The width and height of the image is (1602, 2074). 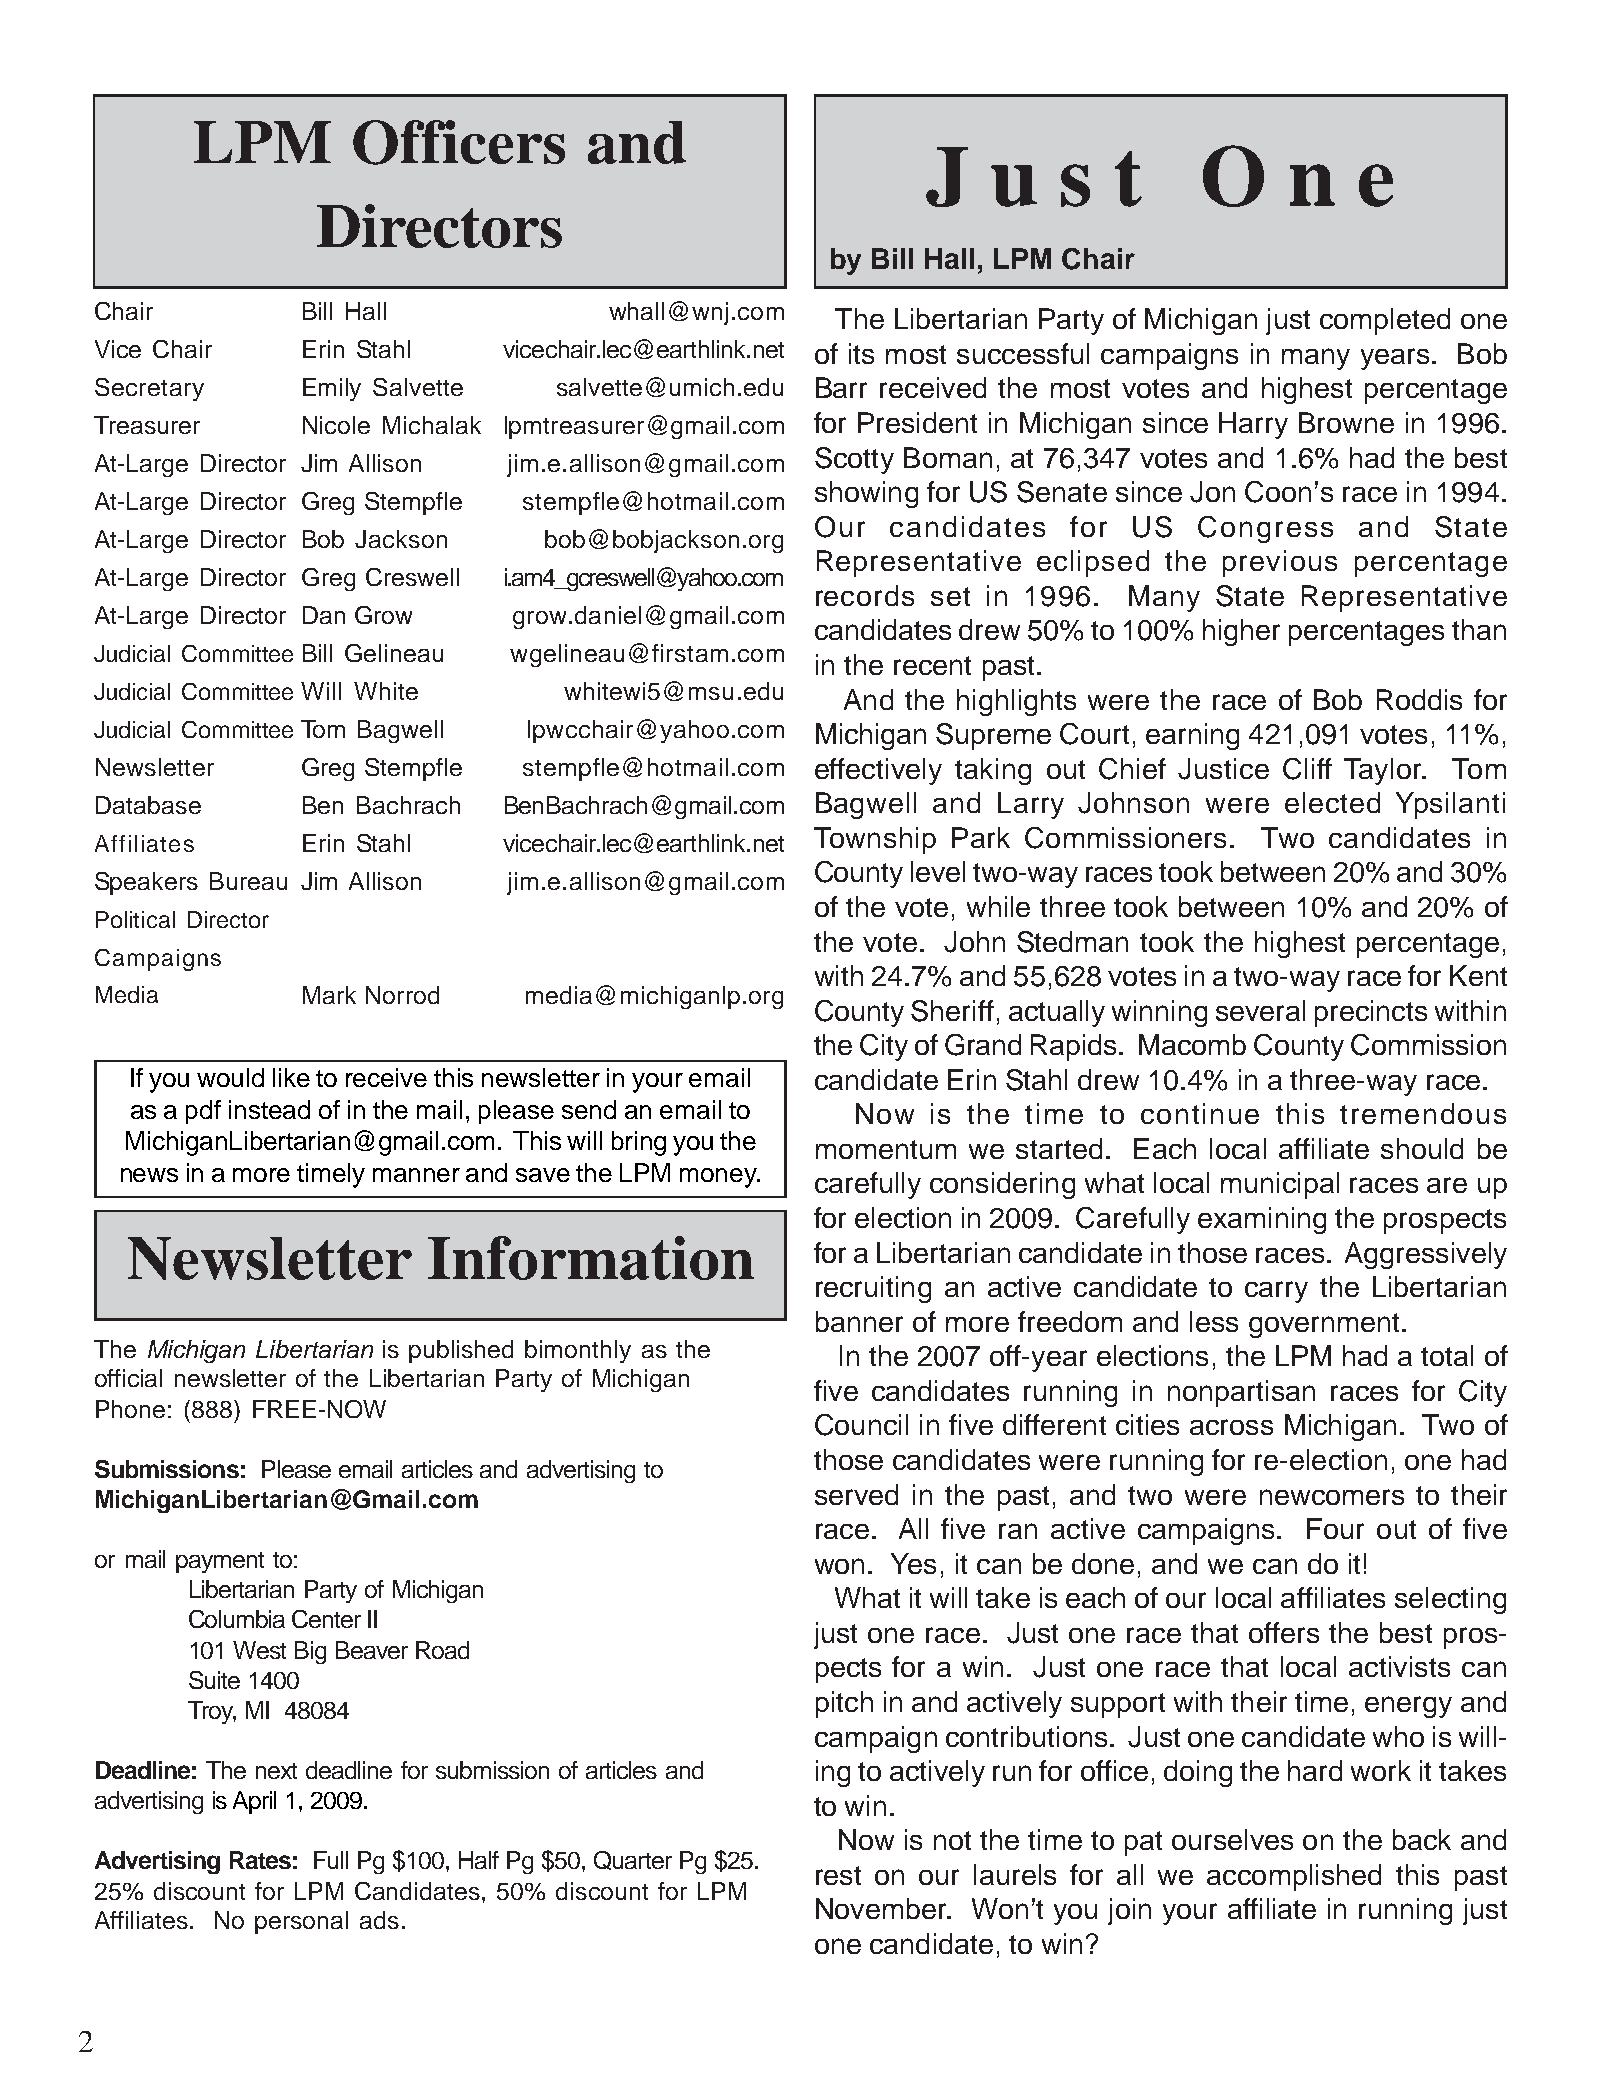 I want to click on Browne, so click(x=1346, y=422).
